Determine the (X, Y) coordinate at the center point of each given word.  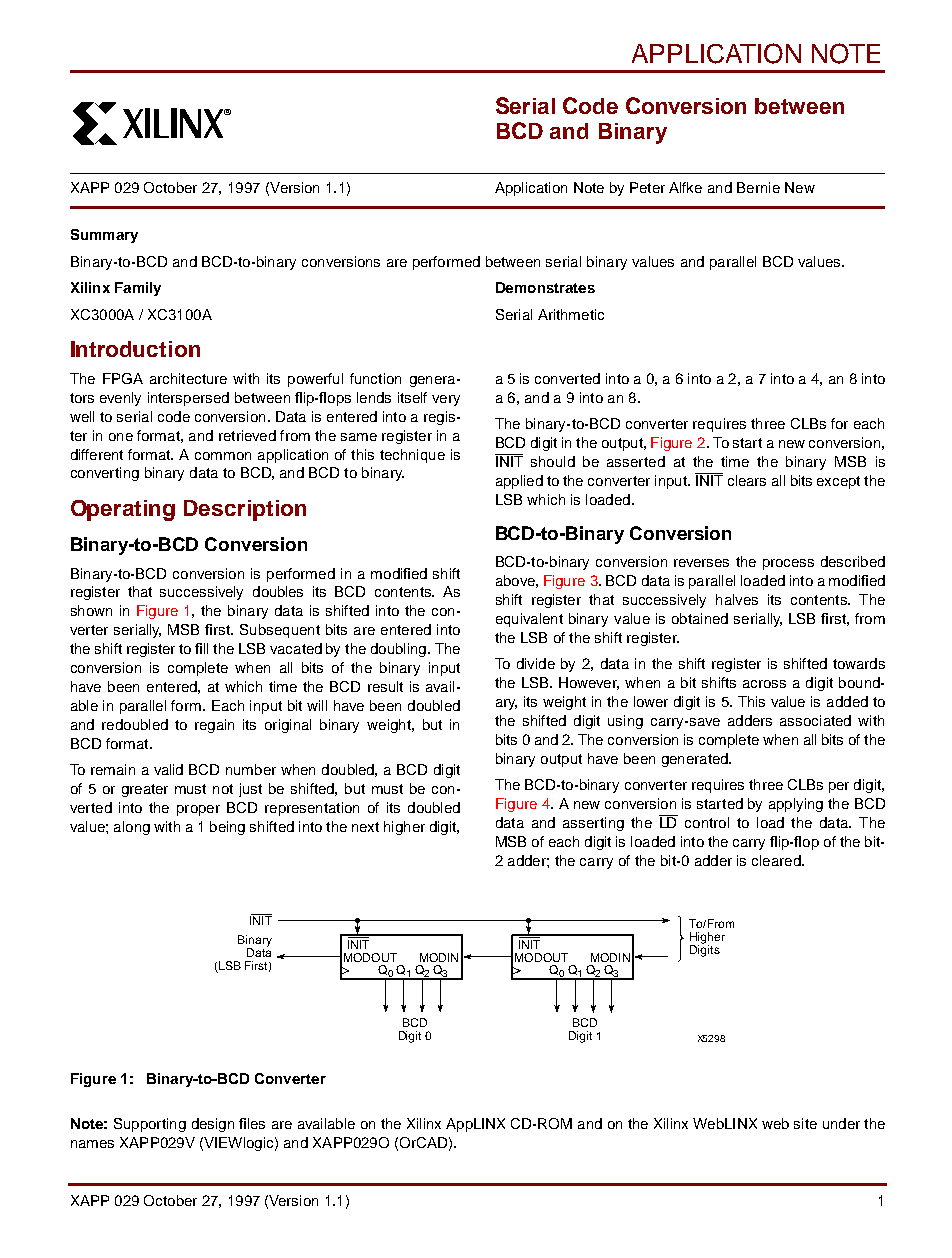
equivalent (529, 620)
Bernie (758, 187)
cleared (777, 860)
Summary (104, 236)
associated (815, 720)
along (132, 828)
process (788, 564)
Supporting (150, 1125)
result (385, 686)
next (365, 827)
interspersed (188, 399)
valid (168, 769)
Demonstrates (545, 287)
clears (747, 480)
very (446, 400)
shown (91, 610)
